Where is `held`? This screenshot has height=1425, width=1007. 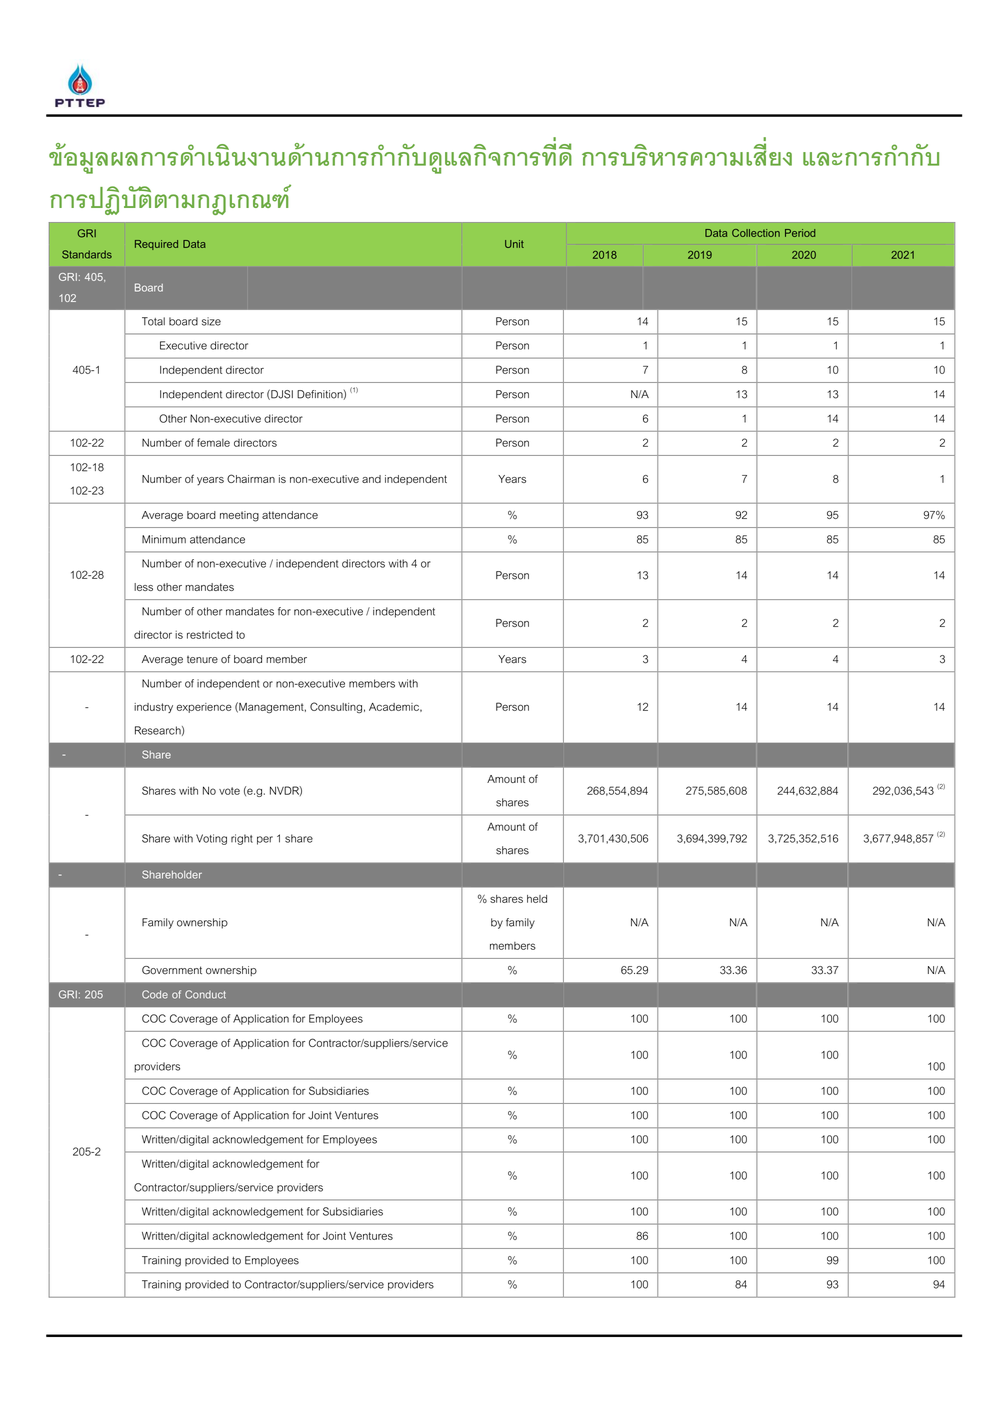
held is located at coordinates (537, 899).
